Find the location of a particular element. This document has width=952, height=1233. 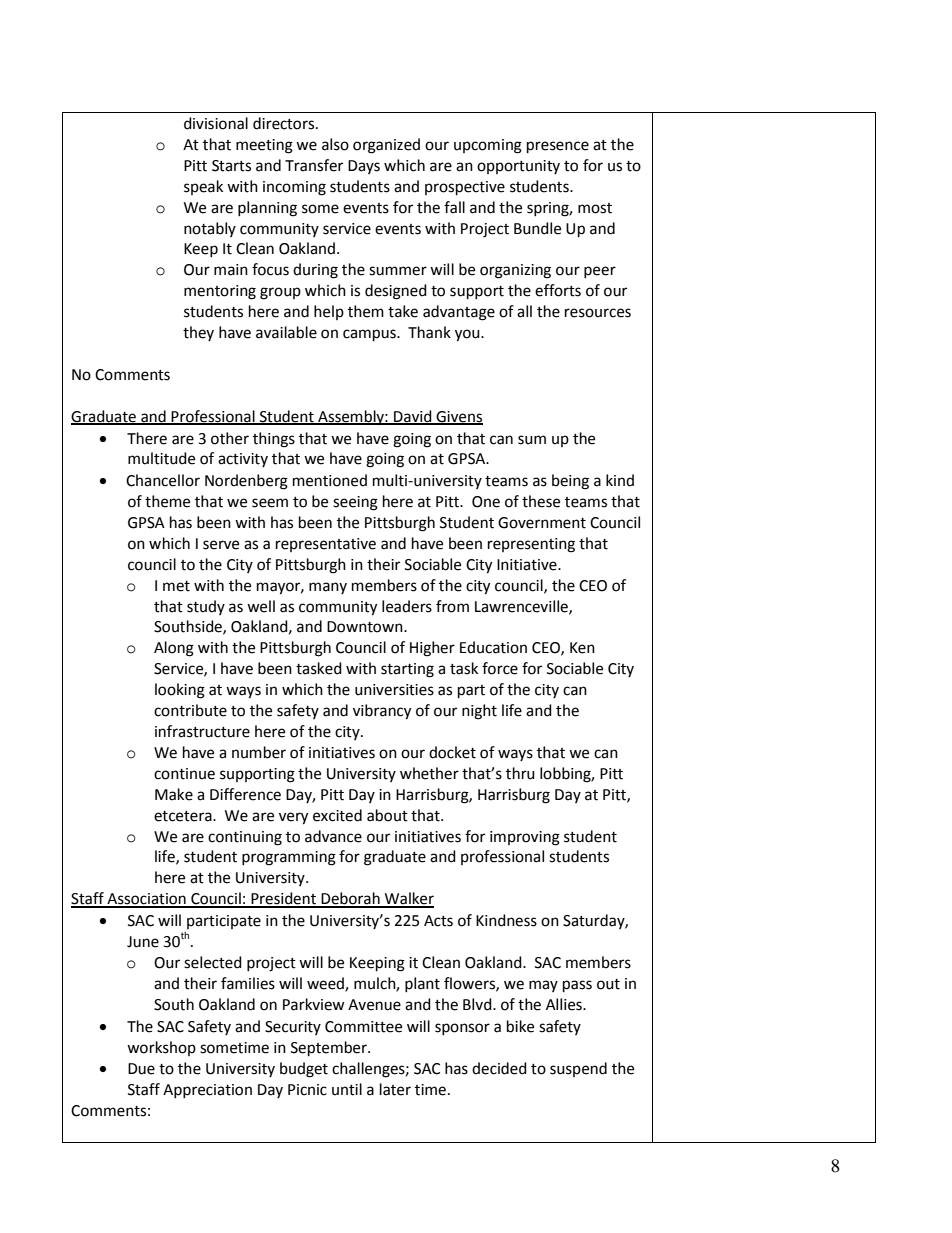

Downtown is located at coordinates (366, 627).
